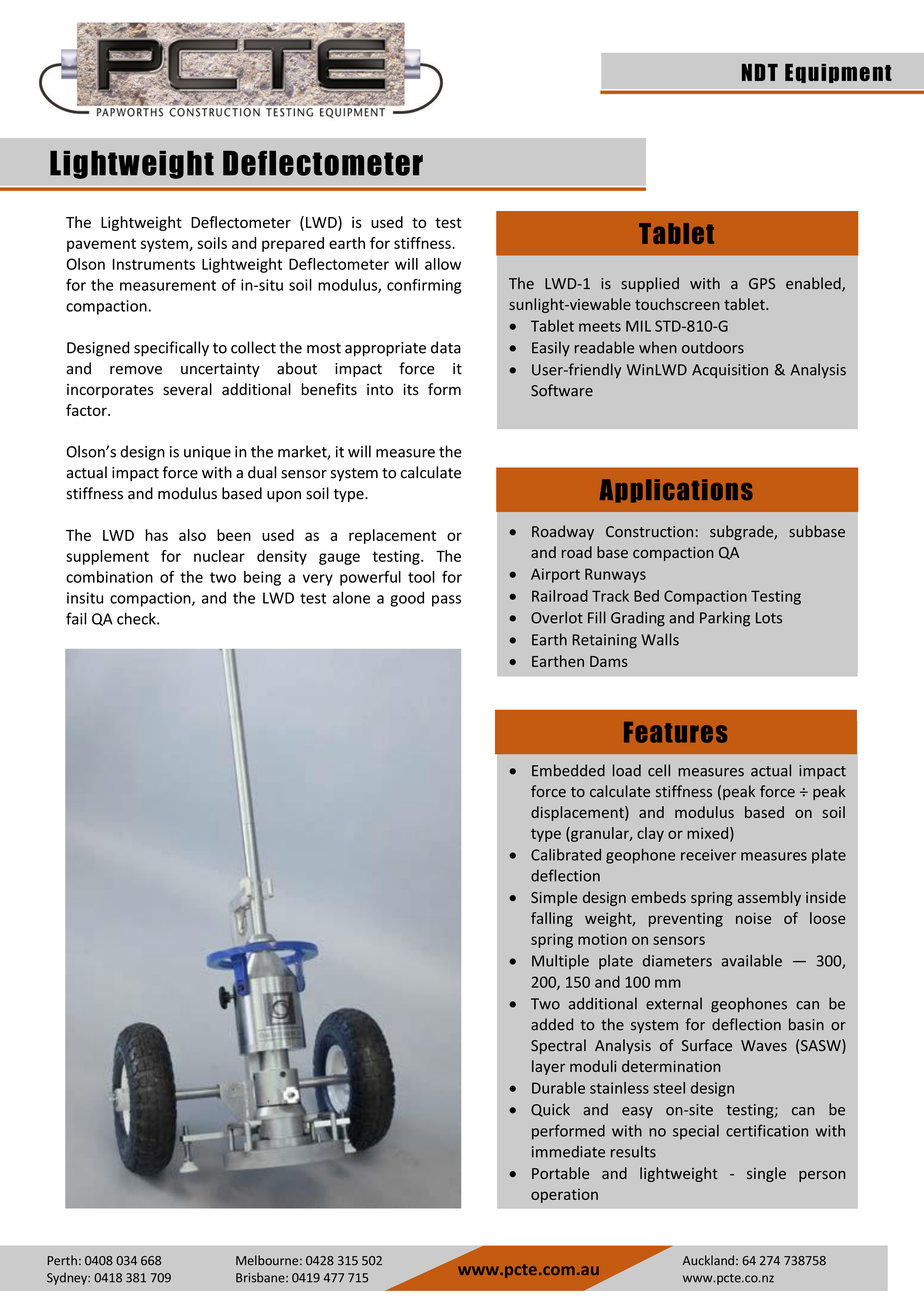 The width and height of the screenshot is (924, 1308). What do you see at coordinates (62, 1260) in the screenshot?
I see `Perth` at bounding box center [62, 1260].
